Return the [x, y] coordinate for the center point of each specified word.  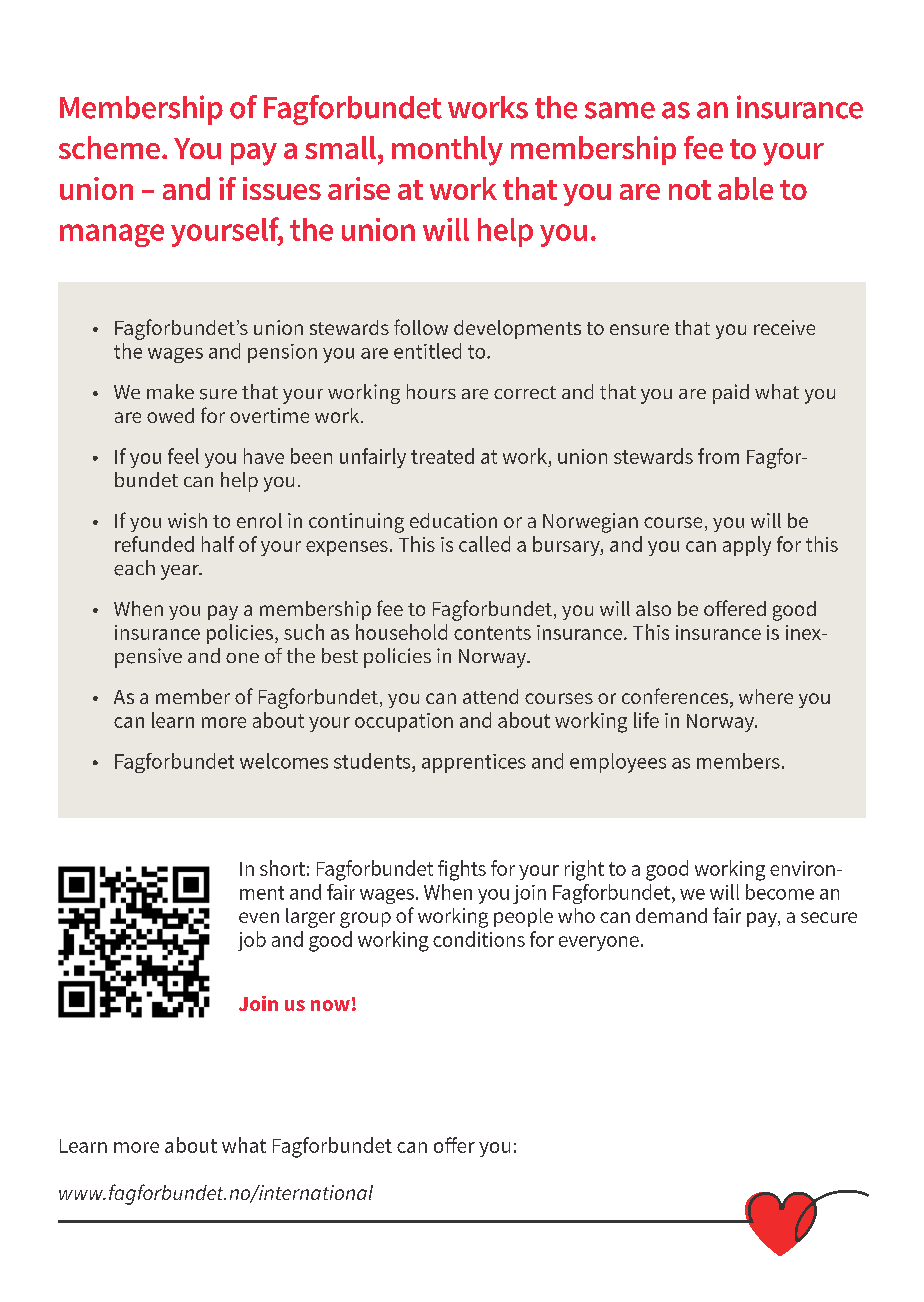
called [484, 544]
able [745, 188]
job [252, 941]
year [181, 572]
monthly [447, 151]
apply [747, 546]
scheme [109, 147]
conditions [479, 939]
